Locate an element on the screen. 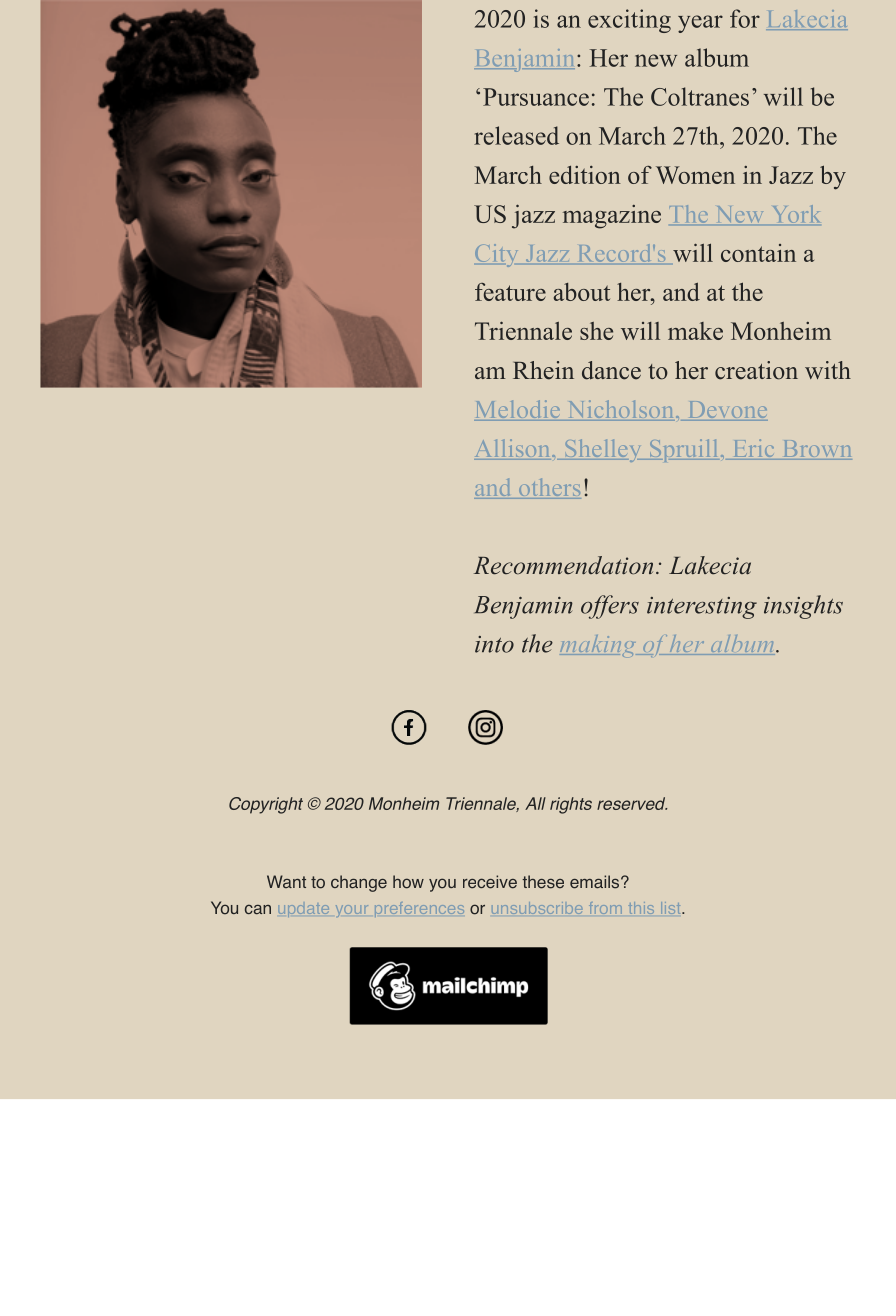 This screenshot has width=896, height=1316. Pursuance is located at coordinates (536, 97).
